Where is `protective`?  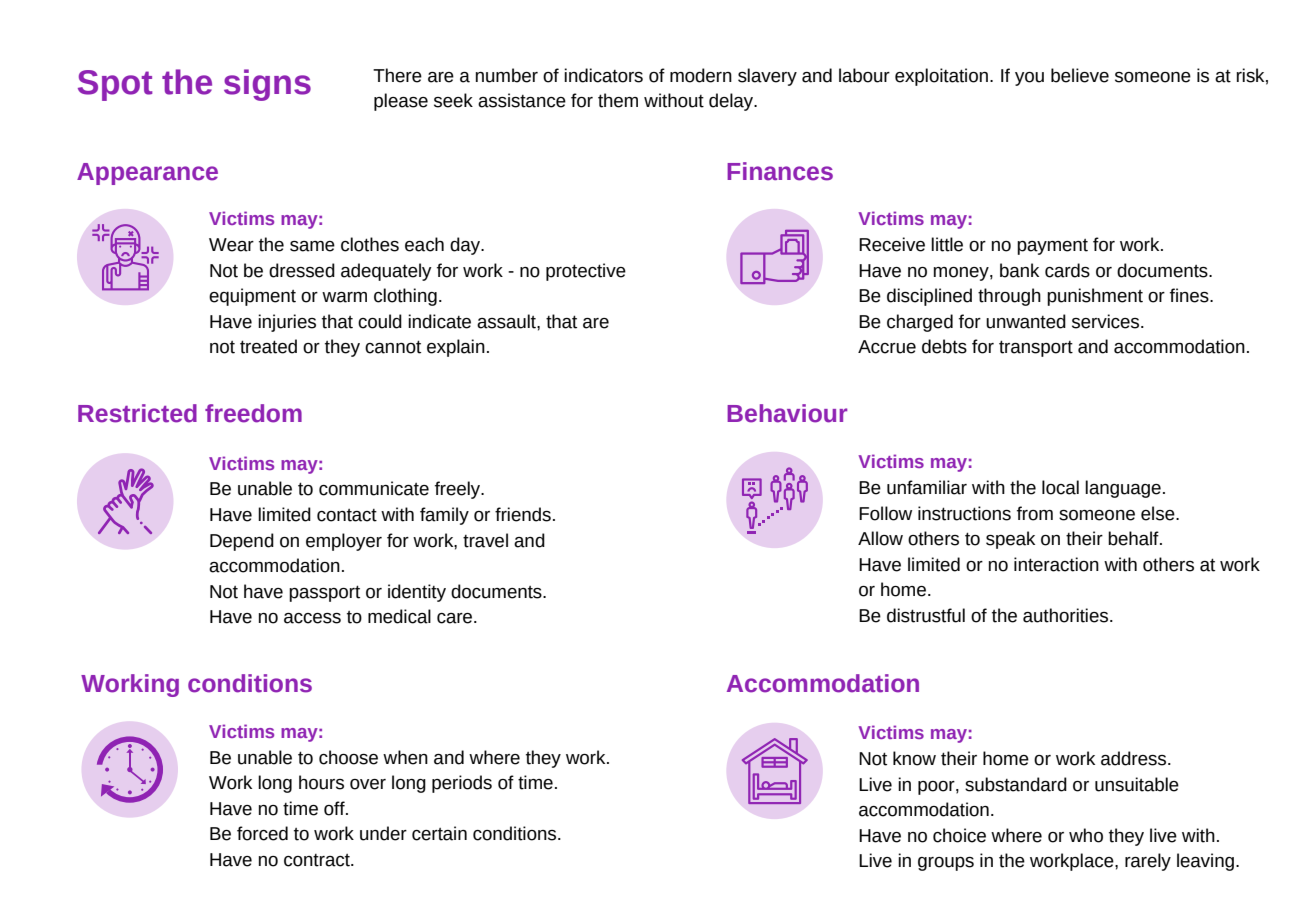
protective is located at coordinates (586, 272).
